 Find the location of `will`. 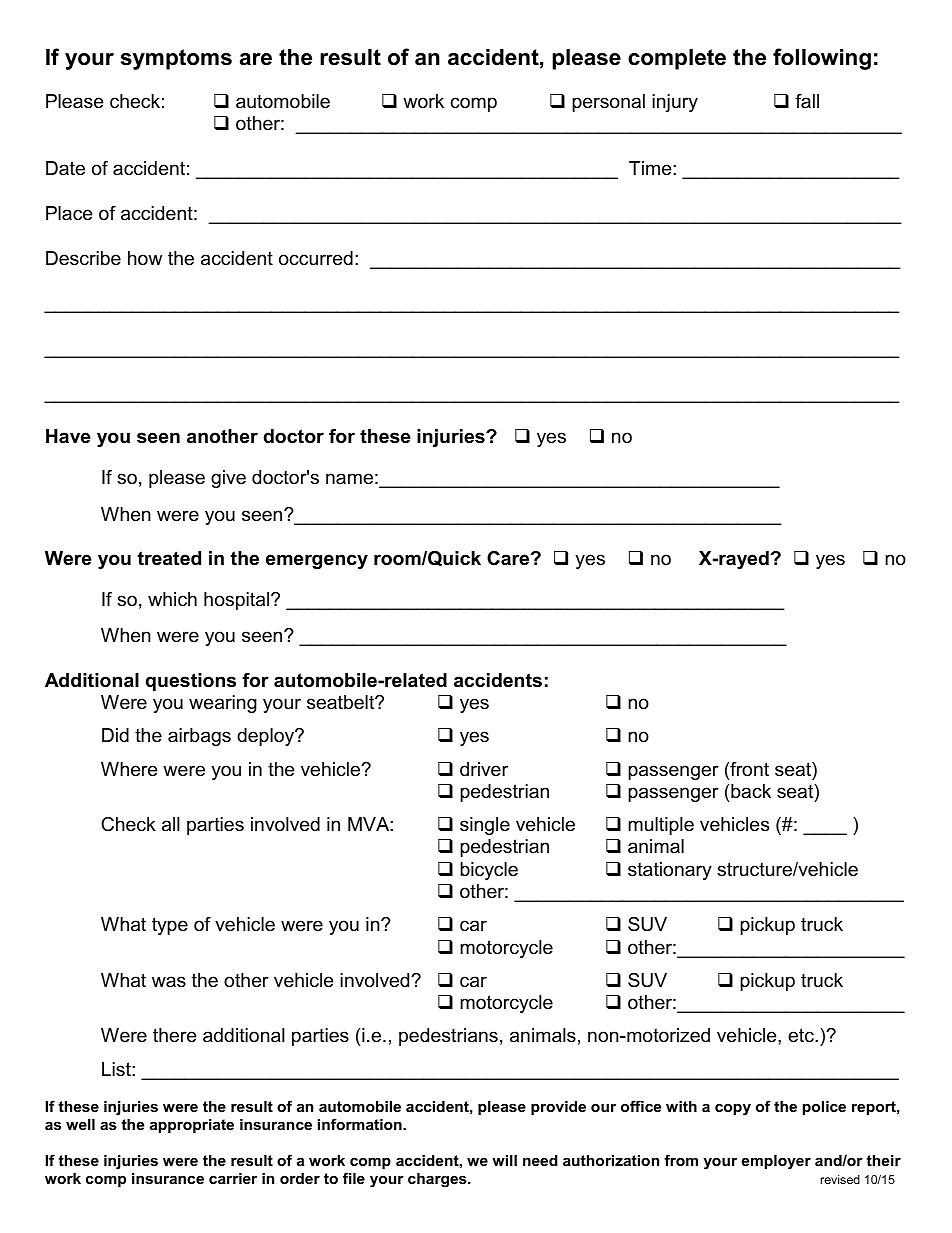

will is located at coordinates (504, 1160).
